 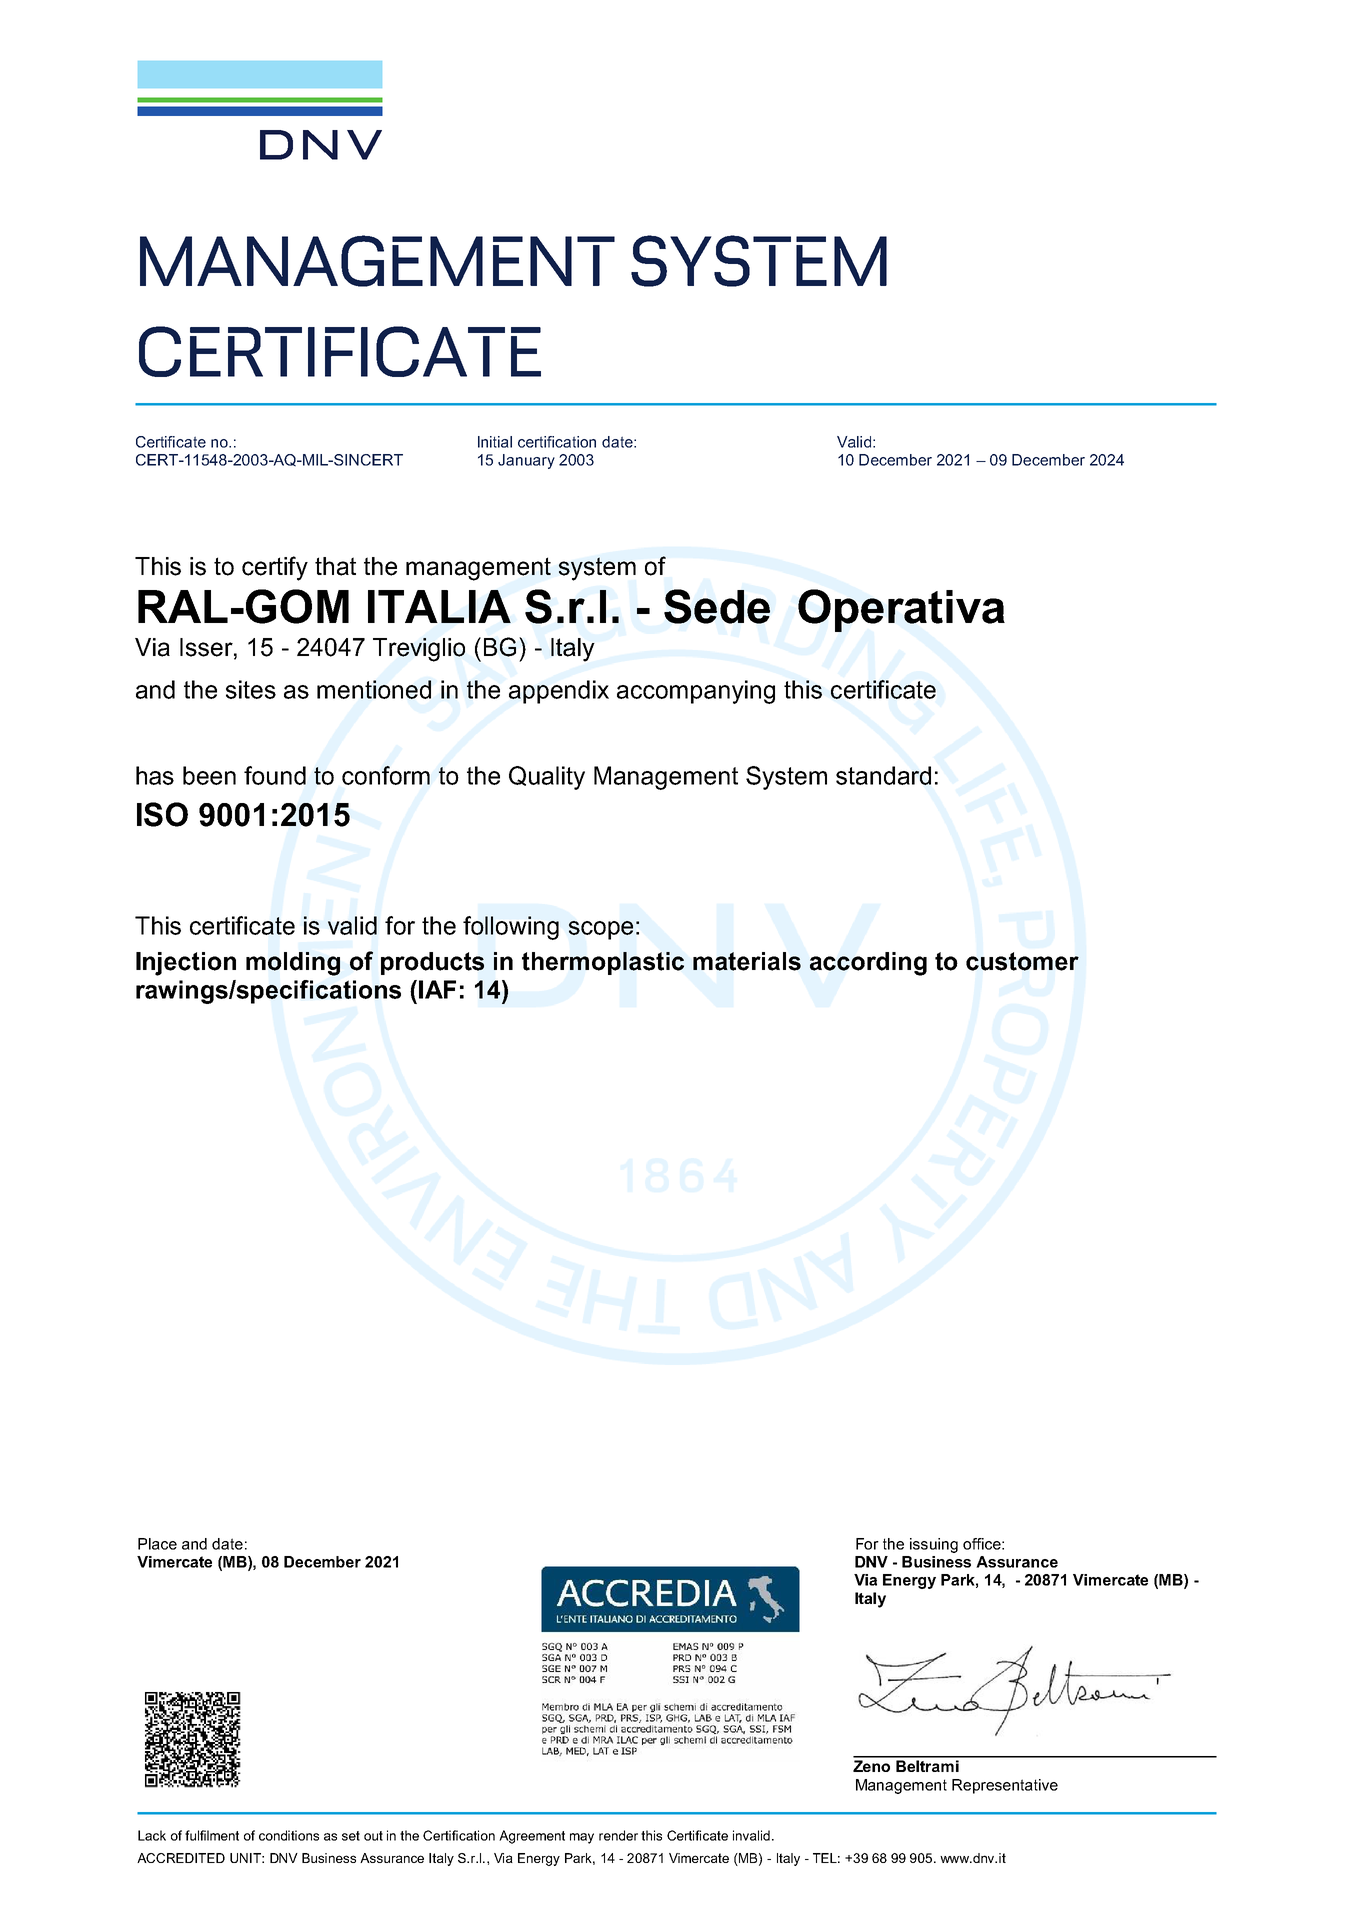 What do you see at coordinates (289, 1835) in the image?
I see `conditions` at bounding box center [289, 1835].
